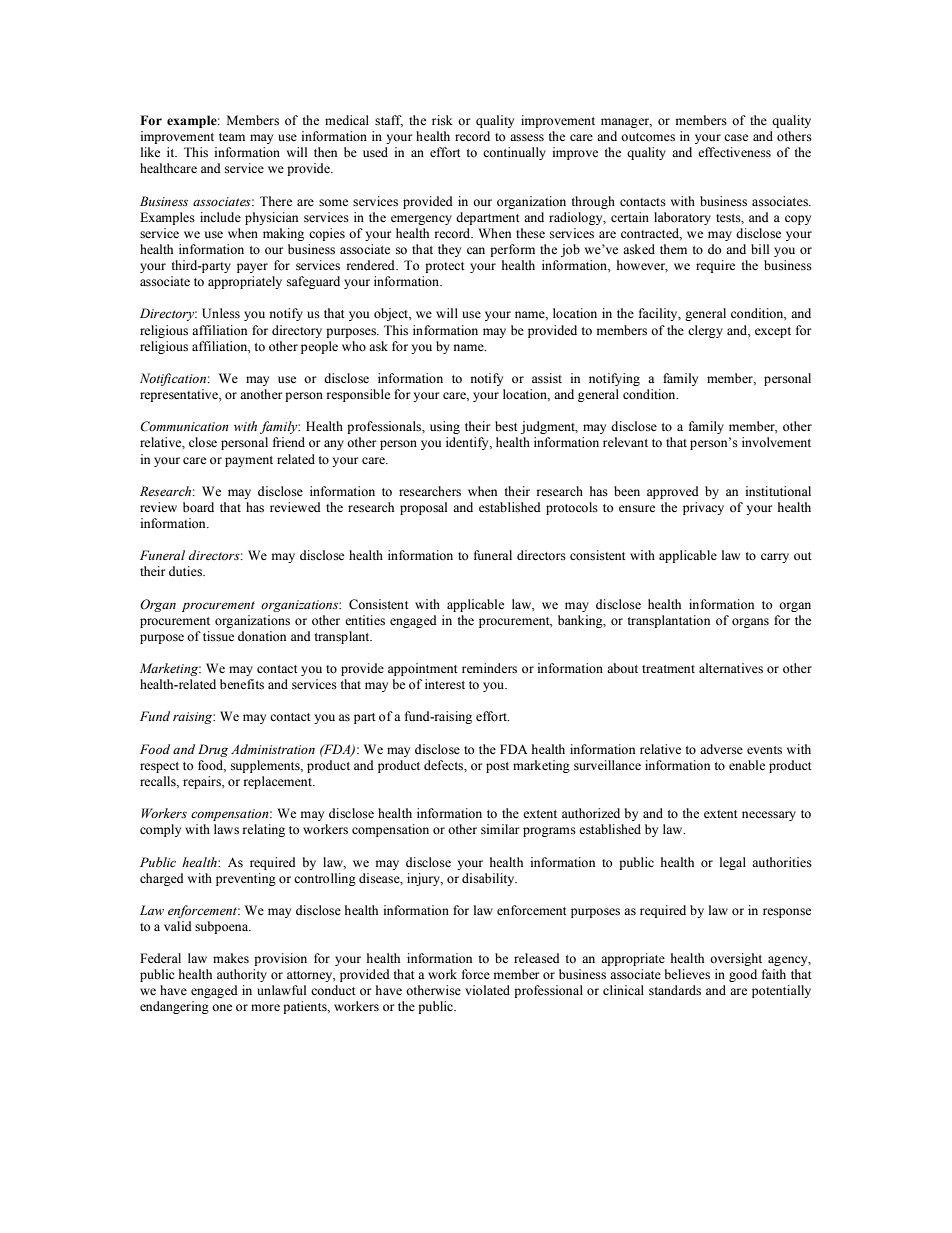  What do you see at coordinates (514, 153) in the screenshot?
I see `continually` at bounding box center [514, 153].
